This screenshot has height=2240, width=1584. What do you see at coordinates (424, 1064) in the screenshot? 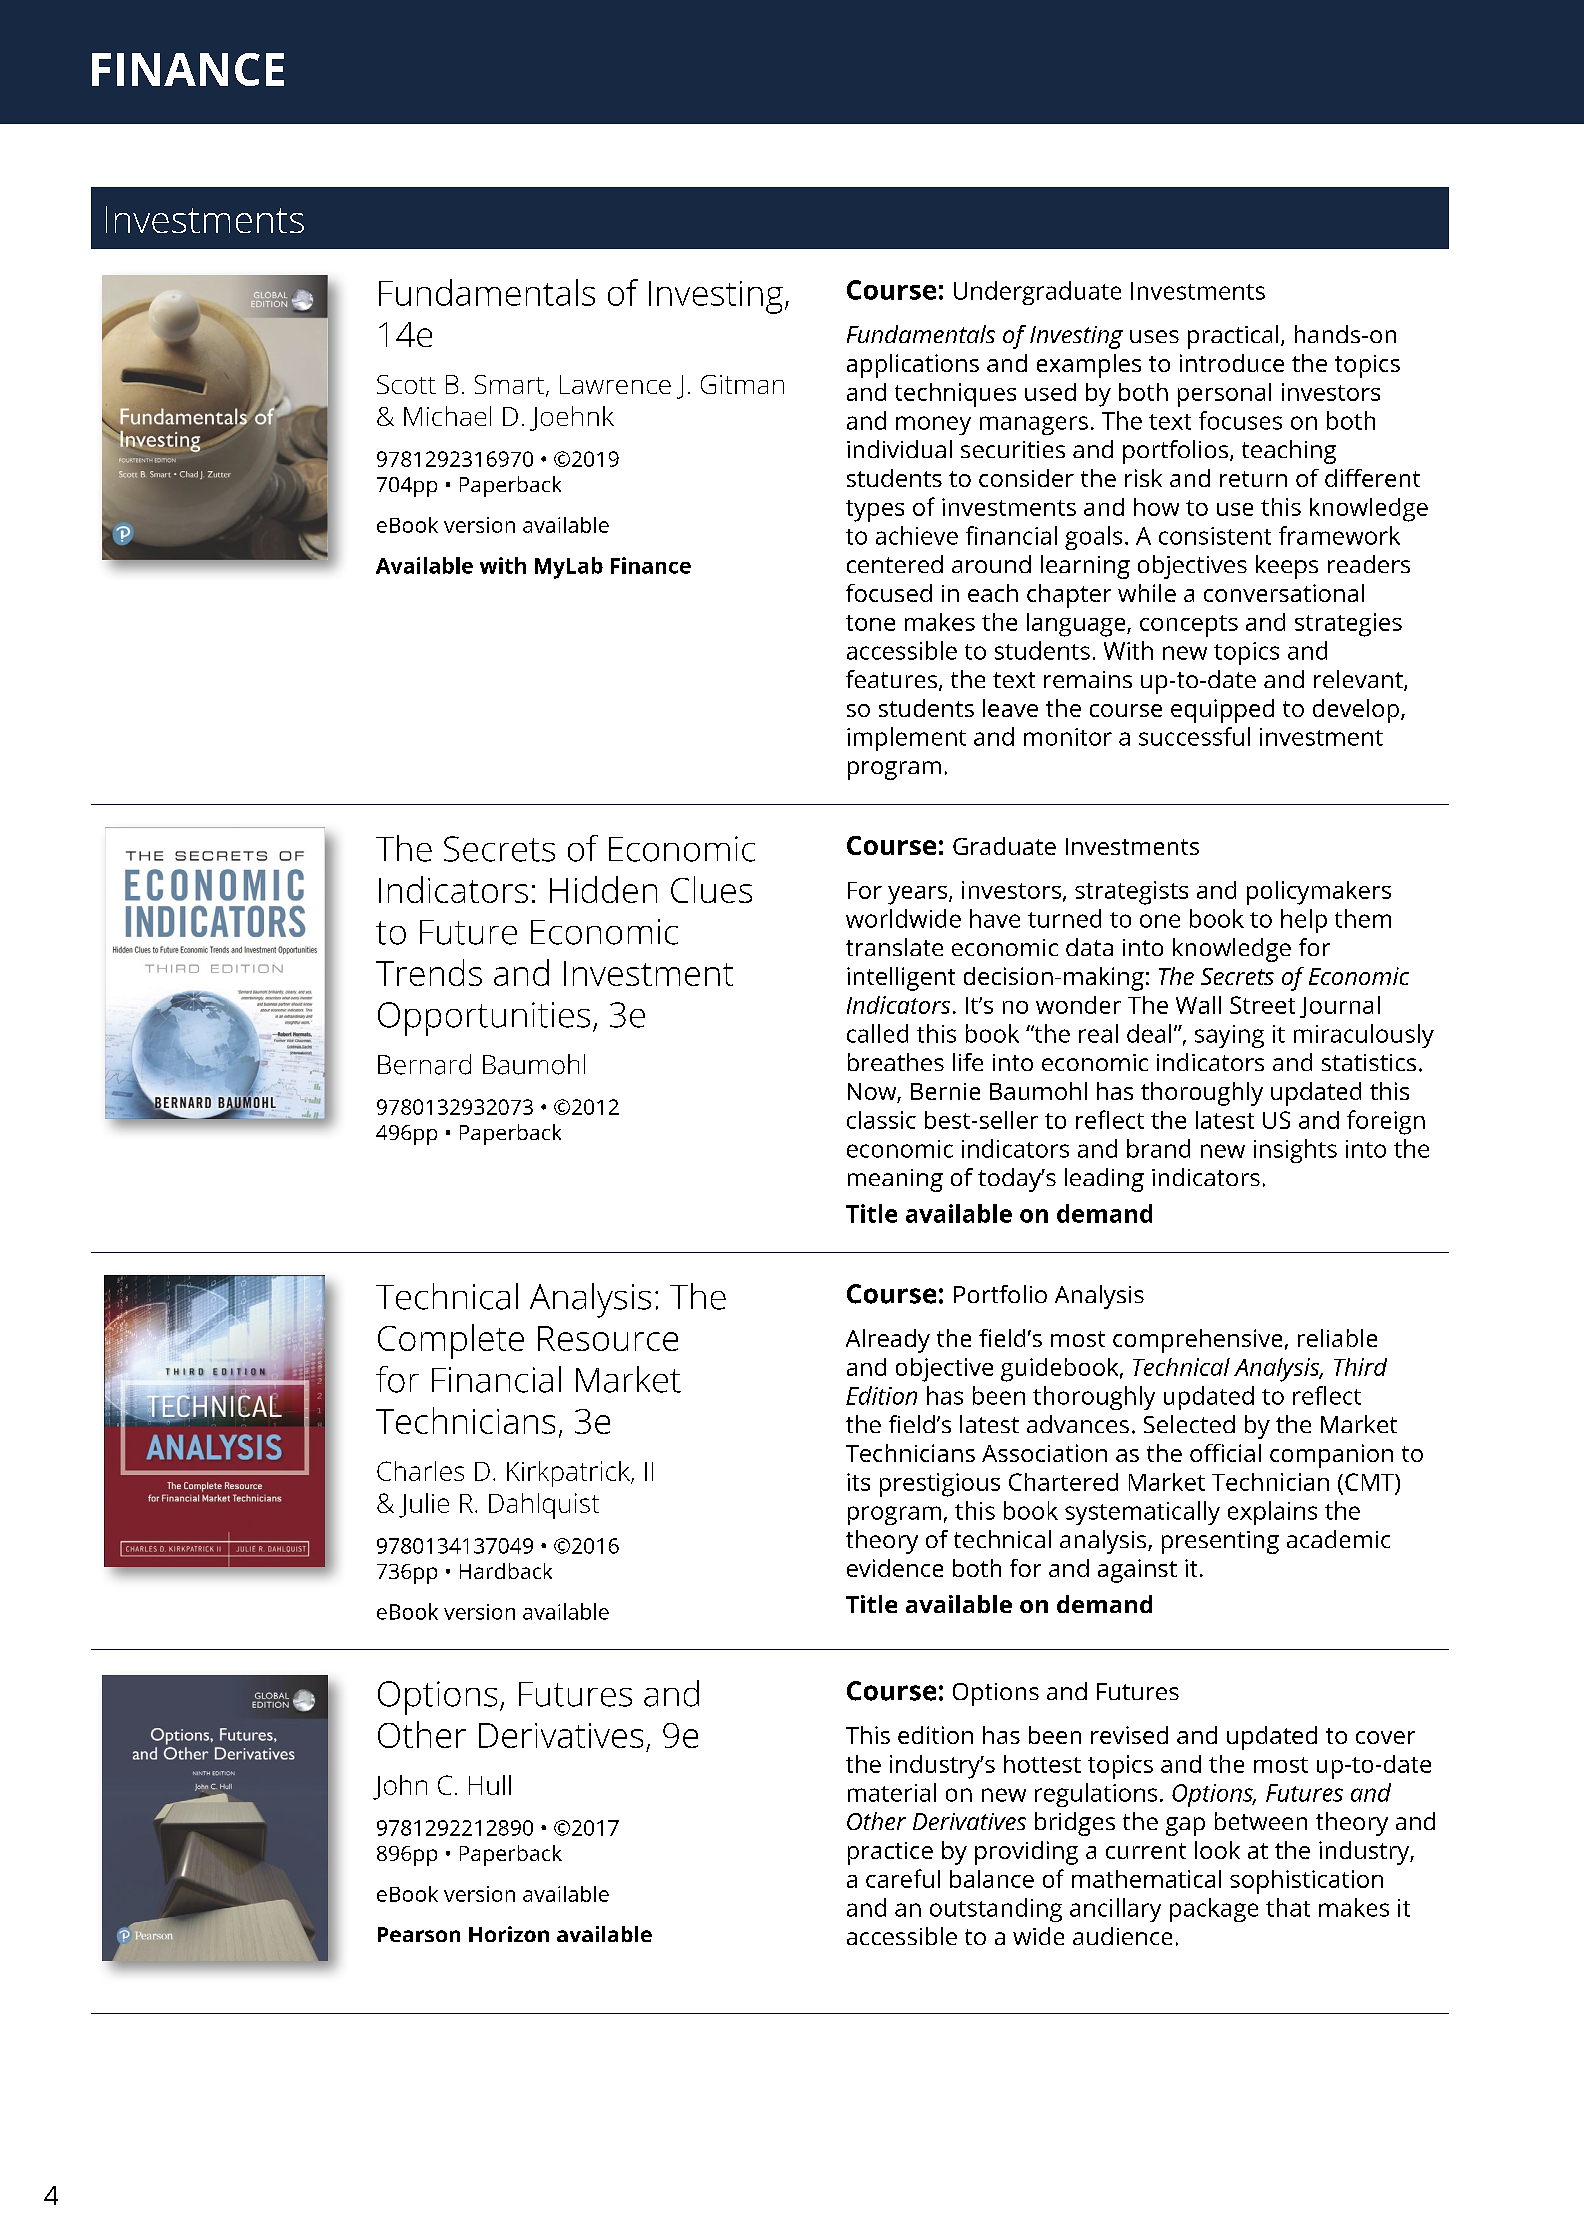
I see `Bernard` at bounding box center [424, 1064].
